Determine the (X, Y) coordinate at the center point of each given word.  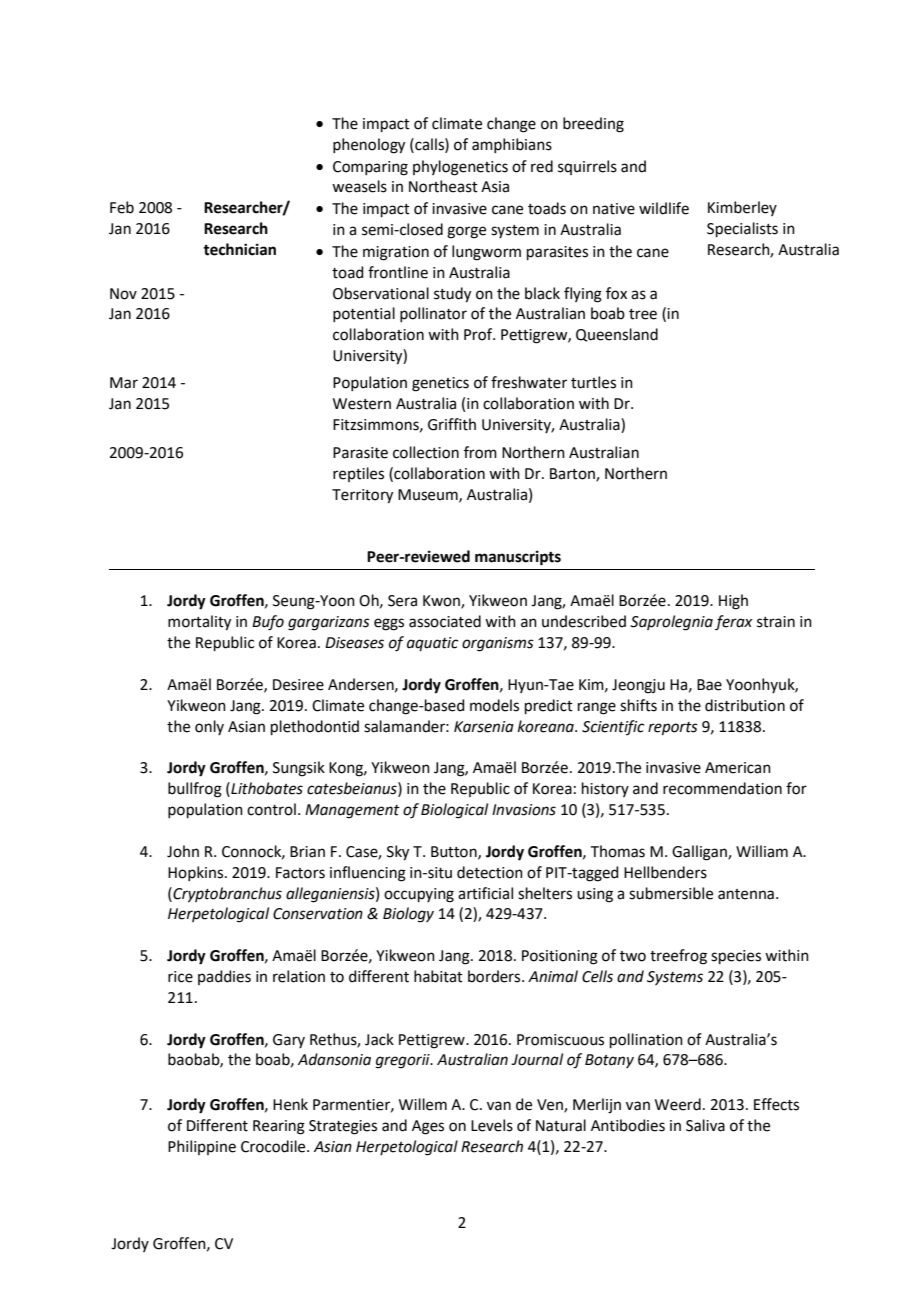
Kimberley (742, 208)
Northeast (443, 186)
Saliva (705, 1125)
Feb (122, 207)
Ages (428, 1127)
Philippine (202, 1147)
